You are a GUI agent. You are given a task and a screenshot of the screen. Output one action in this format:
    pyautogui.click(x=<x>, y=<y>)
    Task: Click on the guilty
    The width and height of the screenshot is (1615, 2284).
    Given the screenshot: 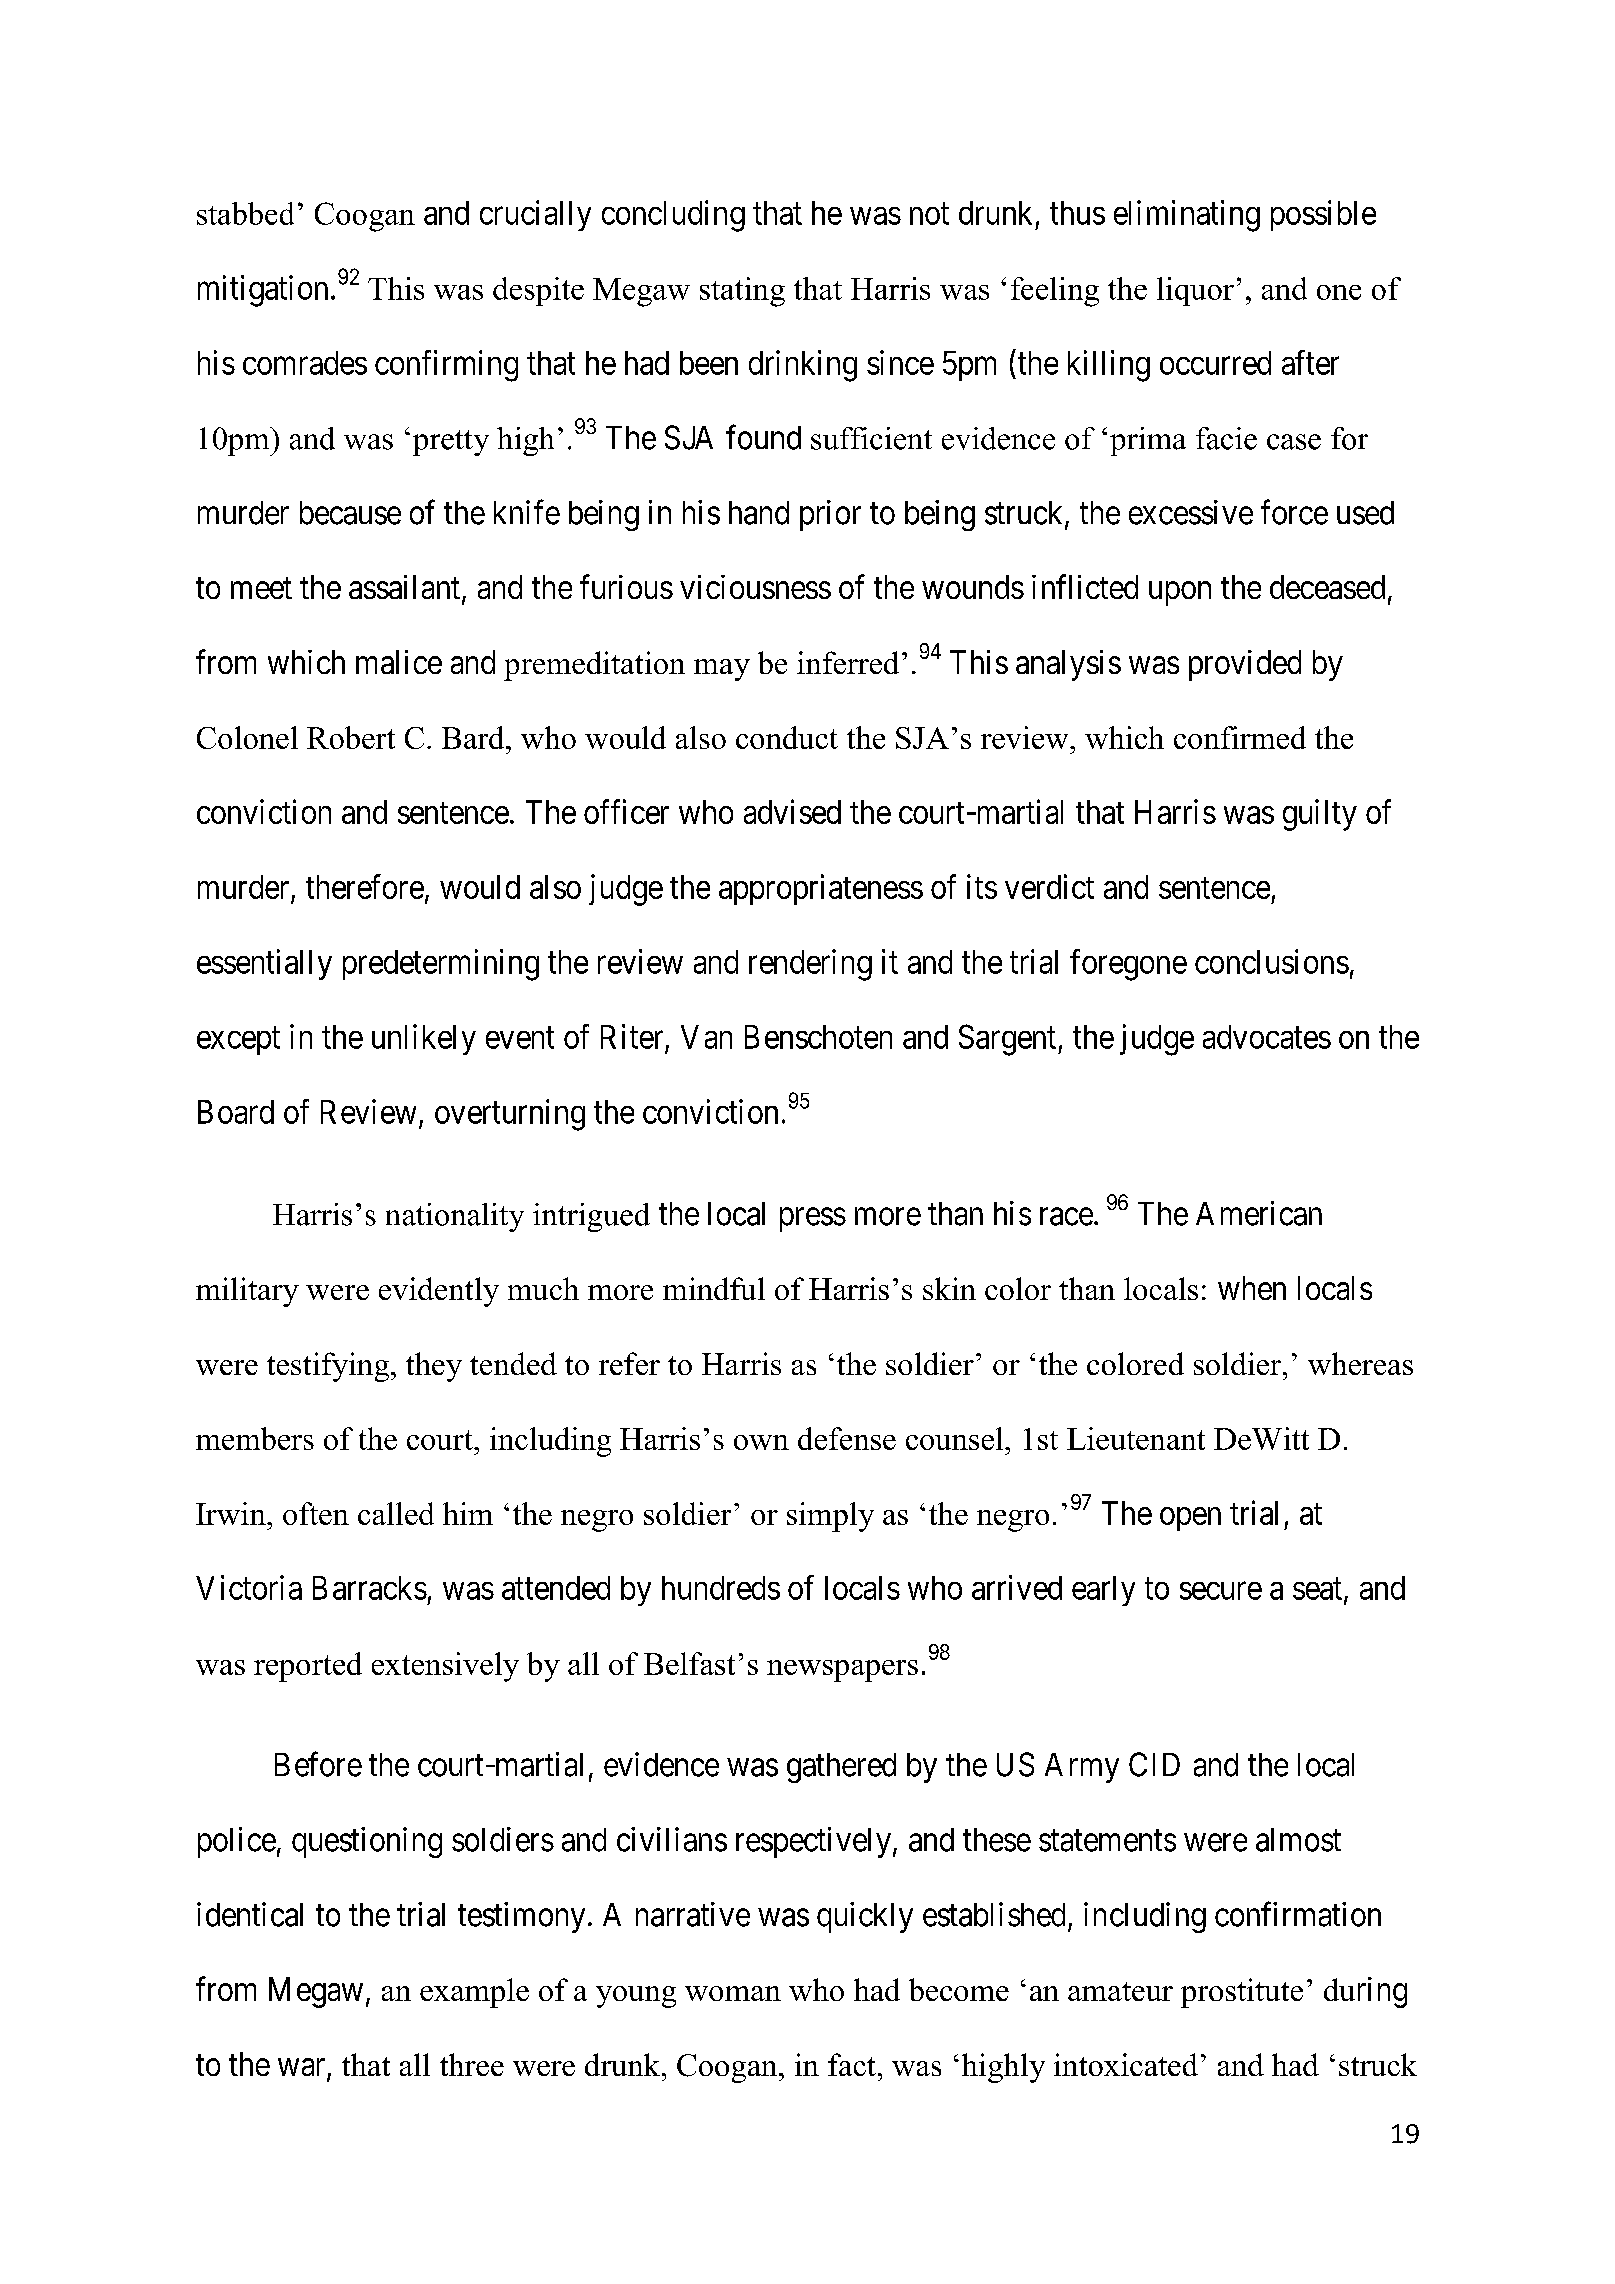 What is the action you would take?
    pyautogui.click(x=1320, y=815)
